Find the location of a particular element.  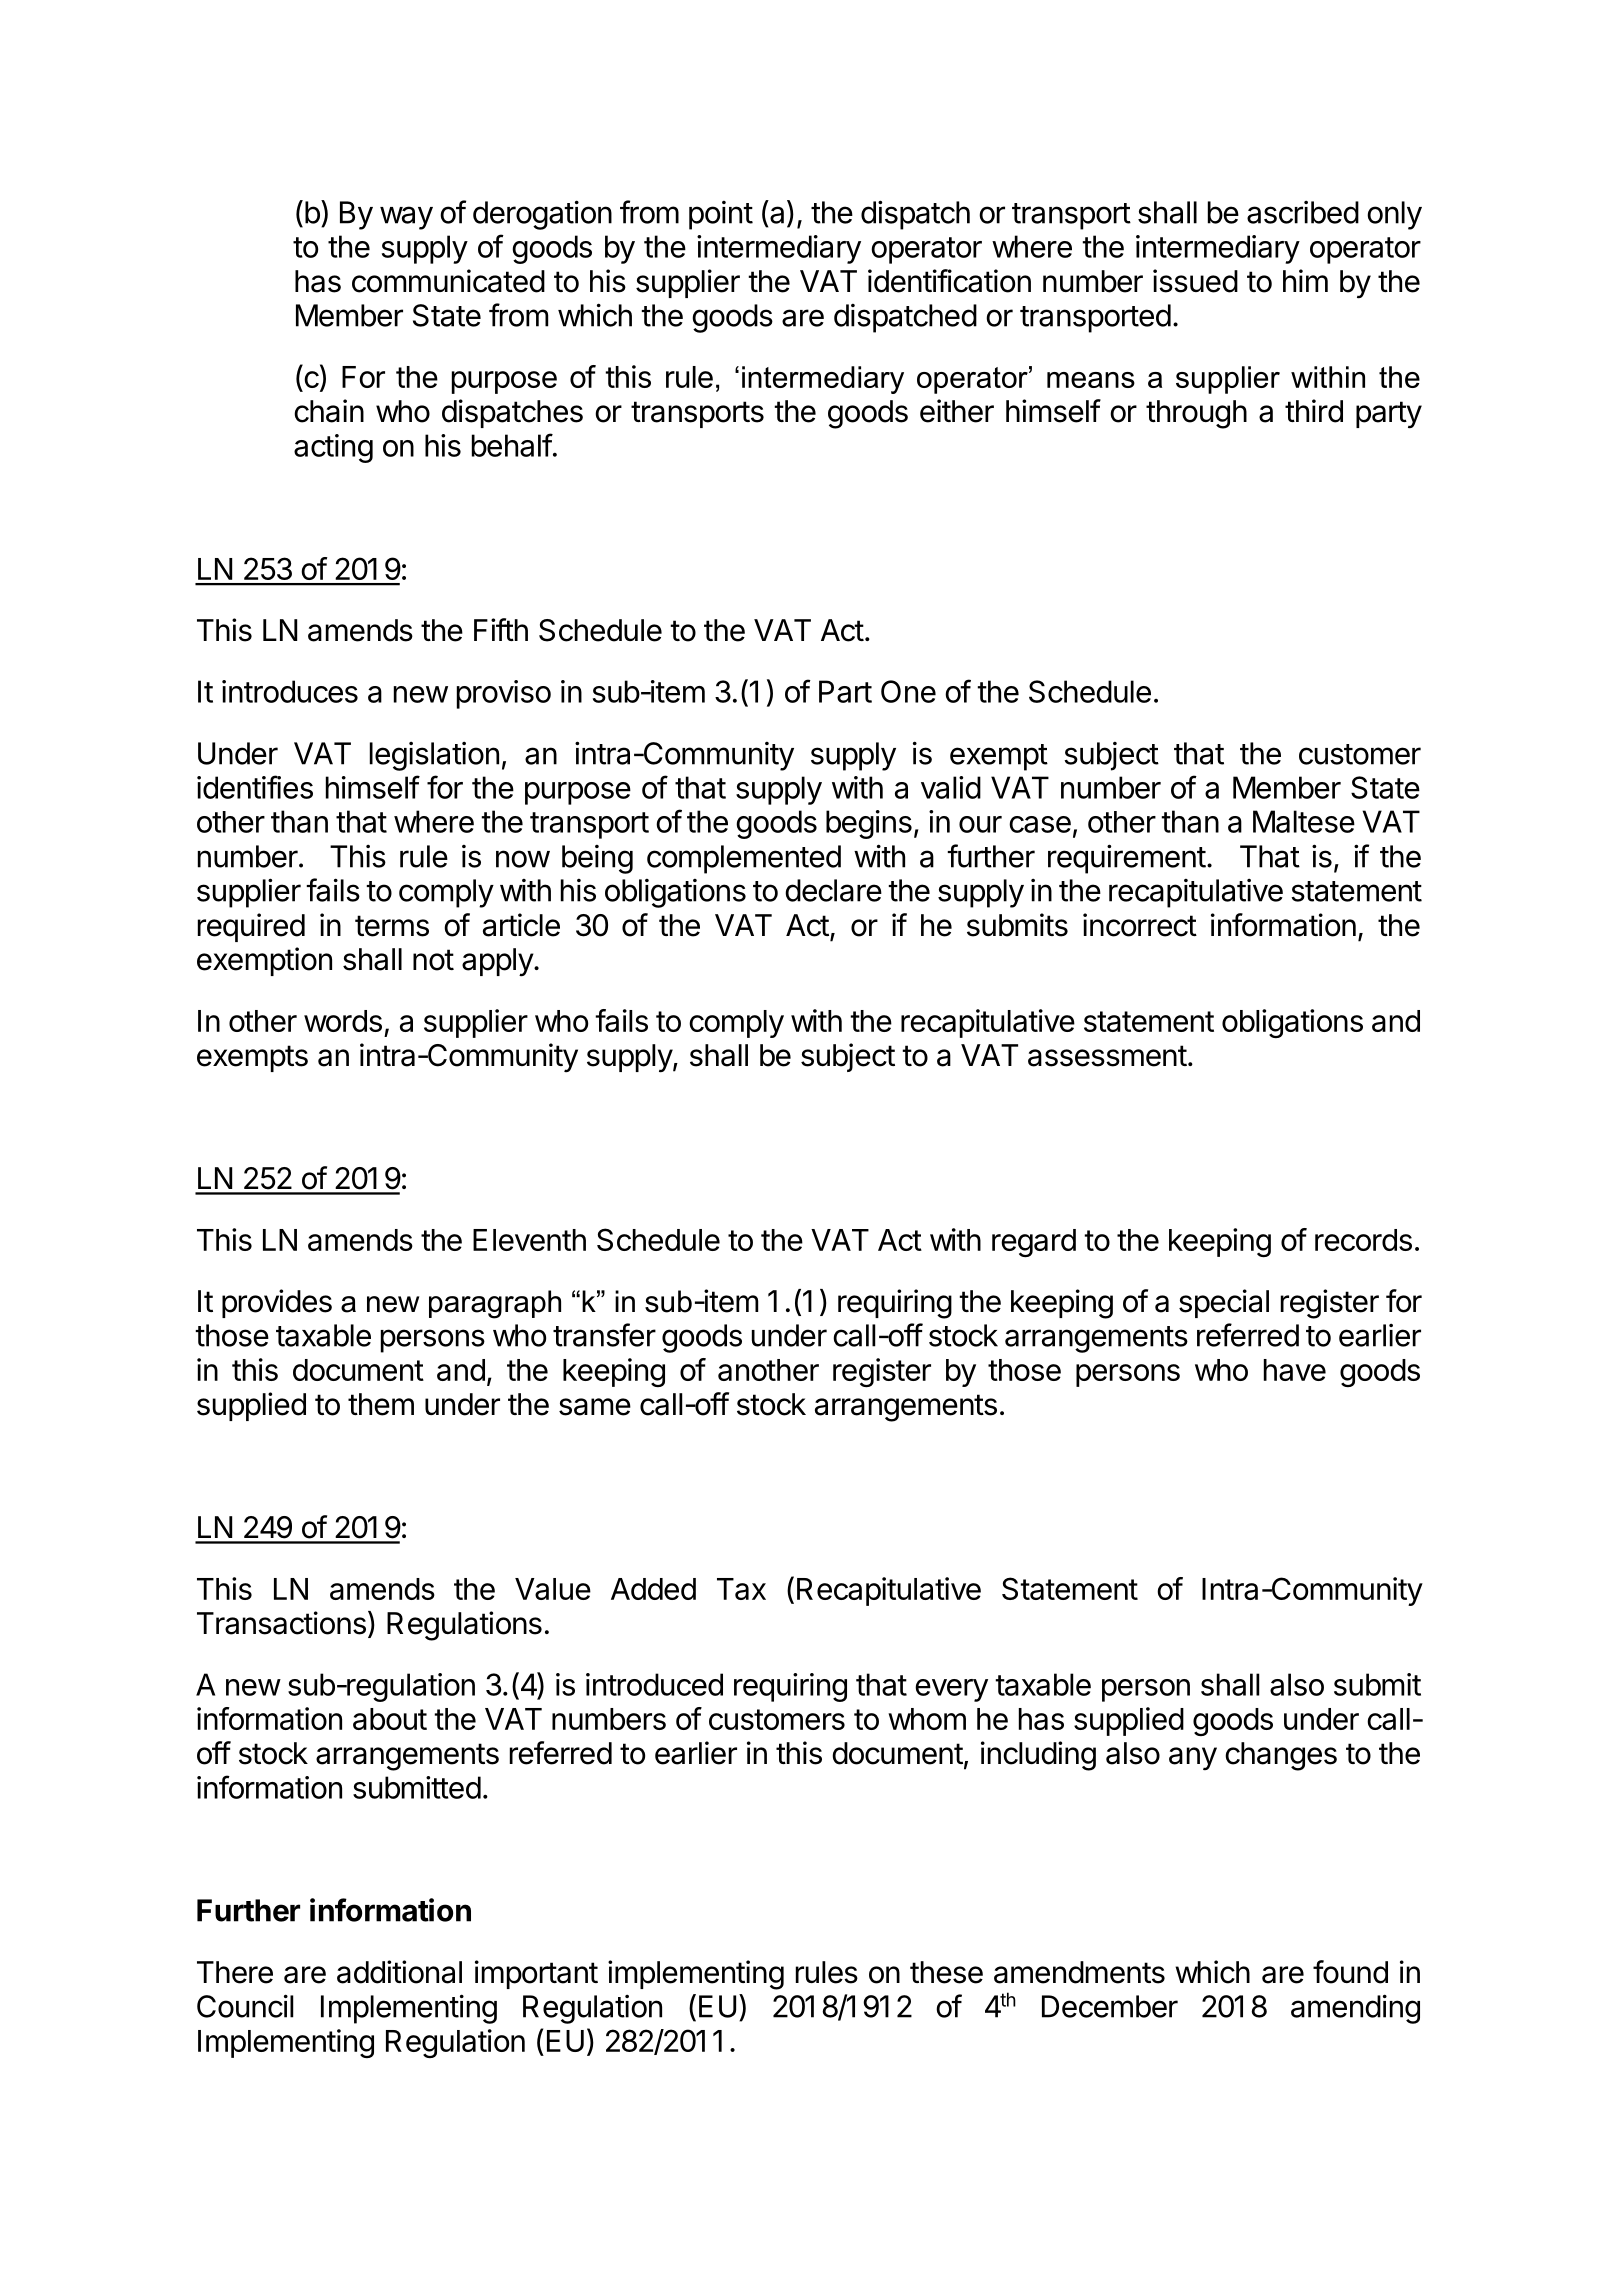

found is located at coordinates (1350, 1972).
